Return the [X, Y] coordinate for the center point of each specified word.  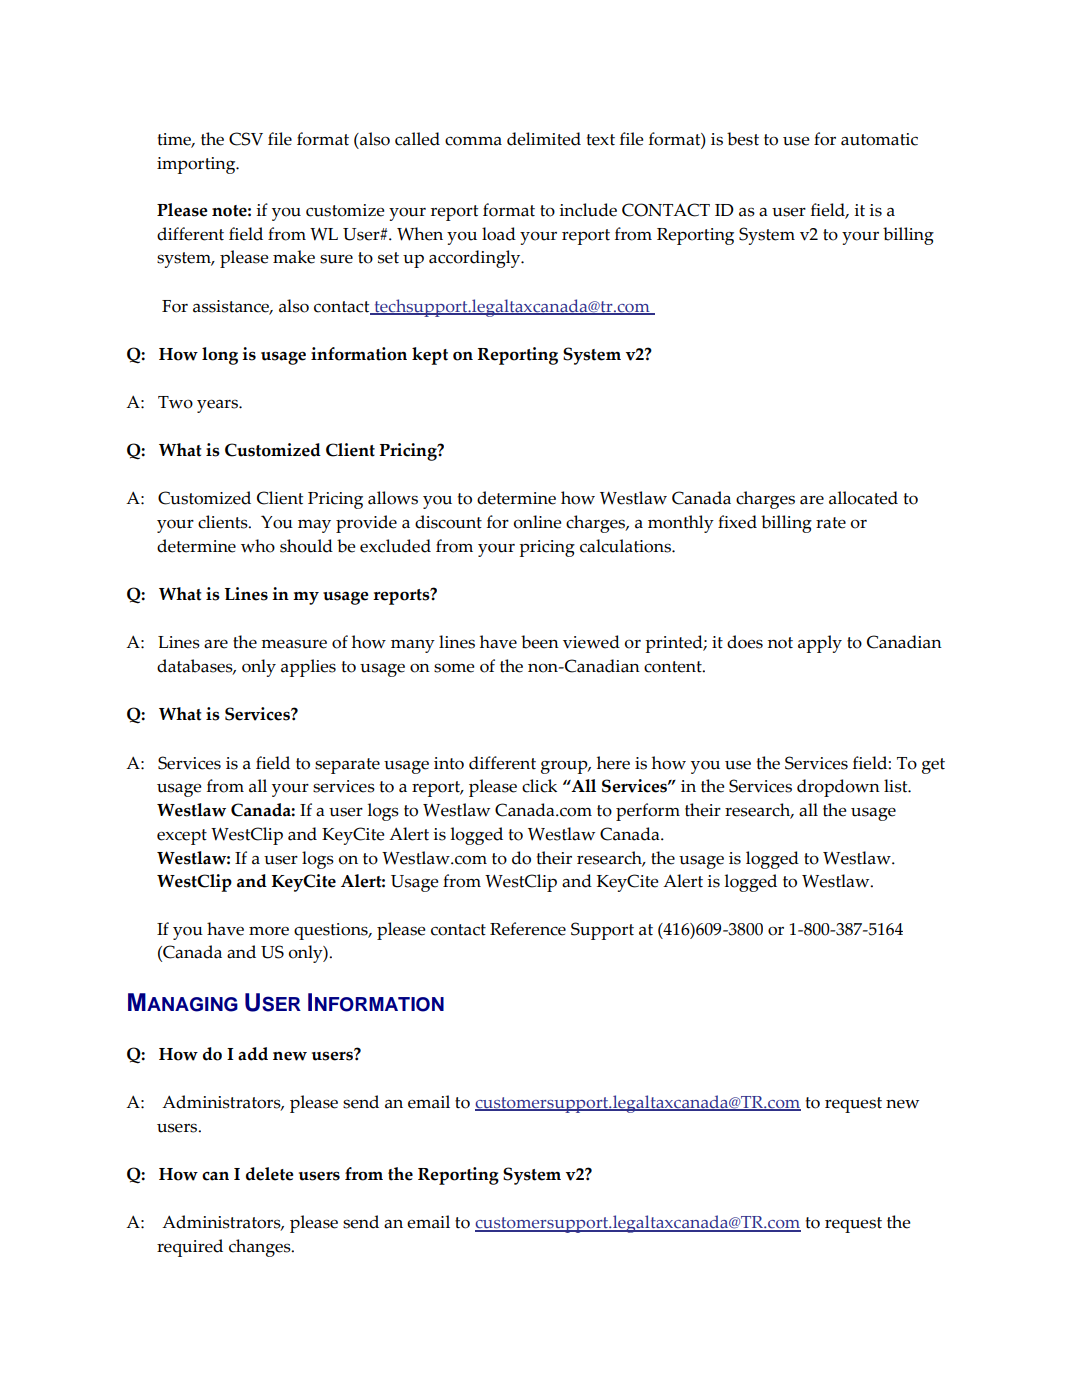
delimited [544, 139]
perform [648, 812]
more [269, 931]
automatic [879, 139]
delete [270, 1174]
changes [261, 1248]
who [258, 546]
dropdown [838, 788]
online [538, 522]
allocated [863, 498]
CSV [246, 139]
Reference [528, 929]
